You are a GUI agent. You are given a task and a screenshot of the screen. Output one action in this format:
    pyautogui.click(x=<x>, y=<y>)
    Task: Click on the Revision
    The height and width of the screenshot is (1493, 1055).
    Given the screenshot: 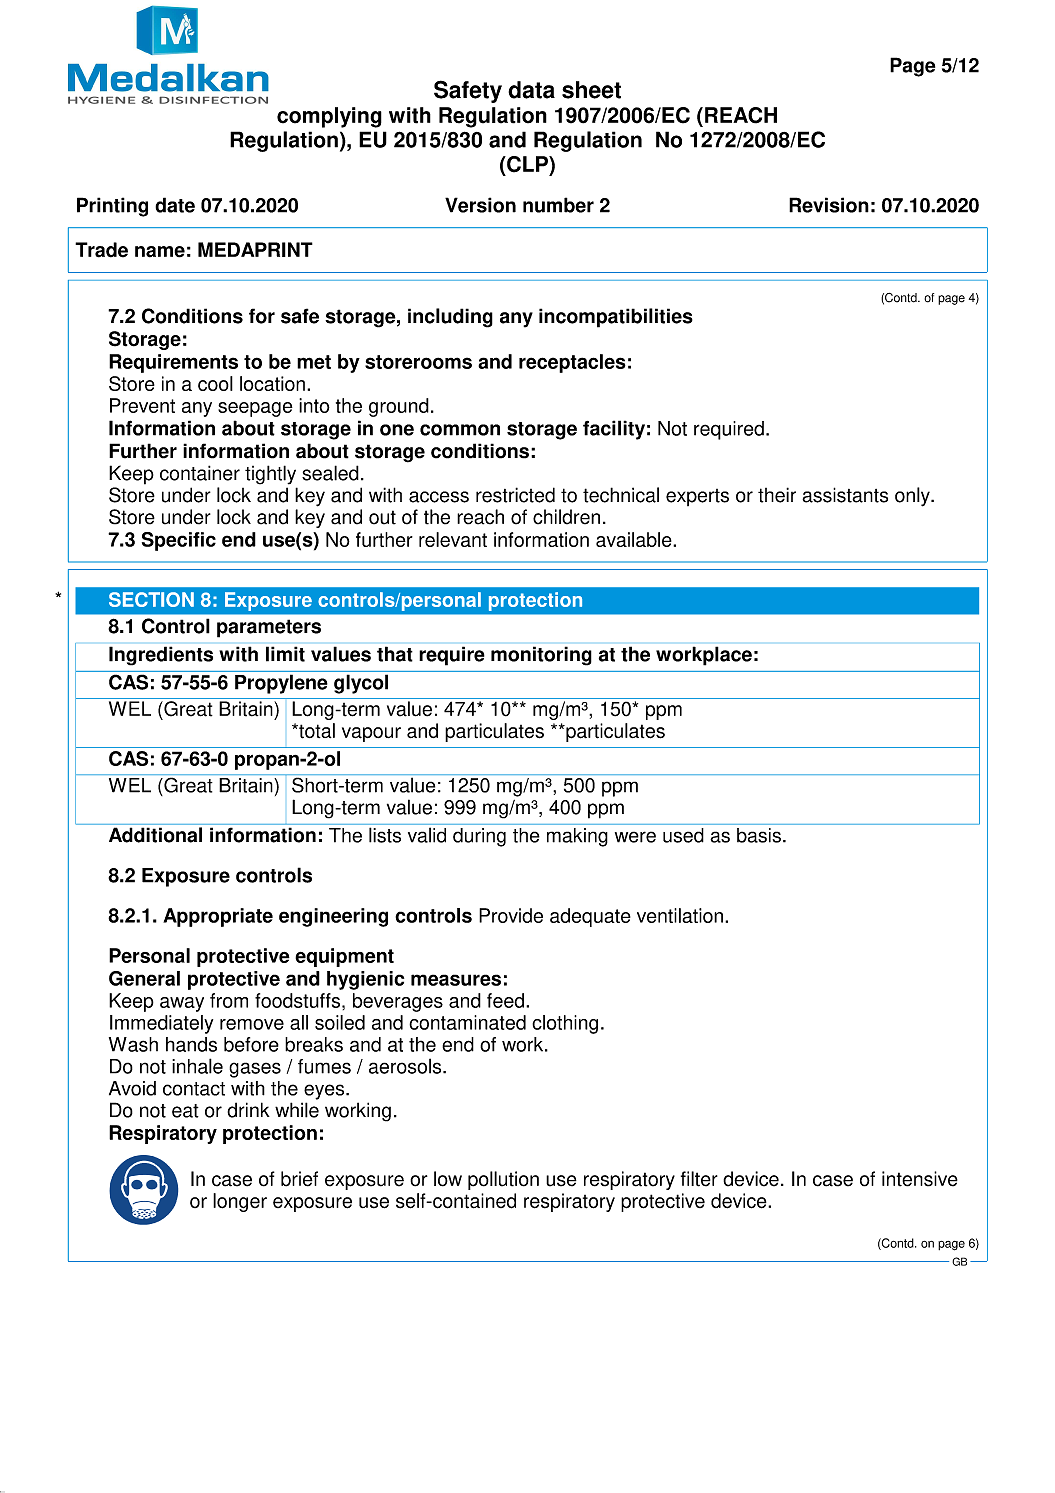 What is the action you would take?
    pyautogui.click(x=829, y=205)
